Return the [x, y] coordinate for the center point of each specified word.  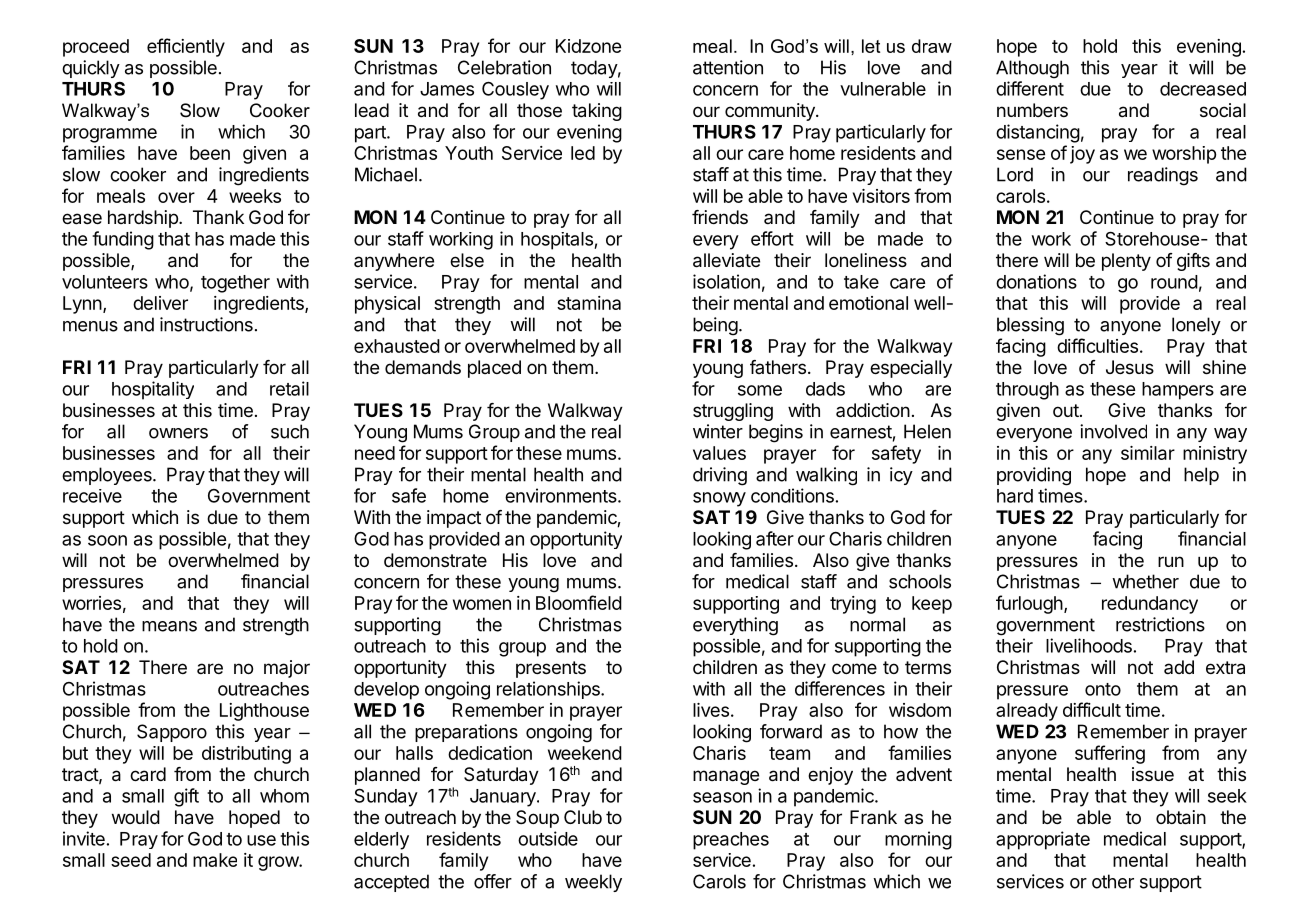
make [215, 860]
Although [1032, 69]
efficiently [186, 47]
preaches [731, 841]
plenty [1126, 262]
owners [178, 433]
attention [728, 67]
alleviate [726, 260]
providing [1034, 476]
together [235, 284]
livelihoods [1089, 645]
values [719, 453]
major [287, 669]
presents [551, 669]
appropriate [1043, 840]
